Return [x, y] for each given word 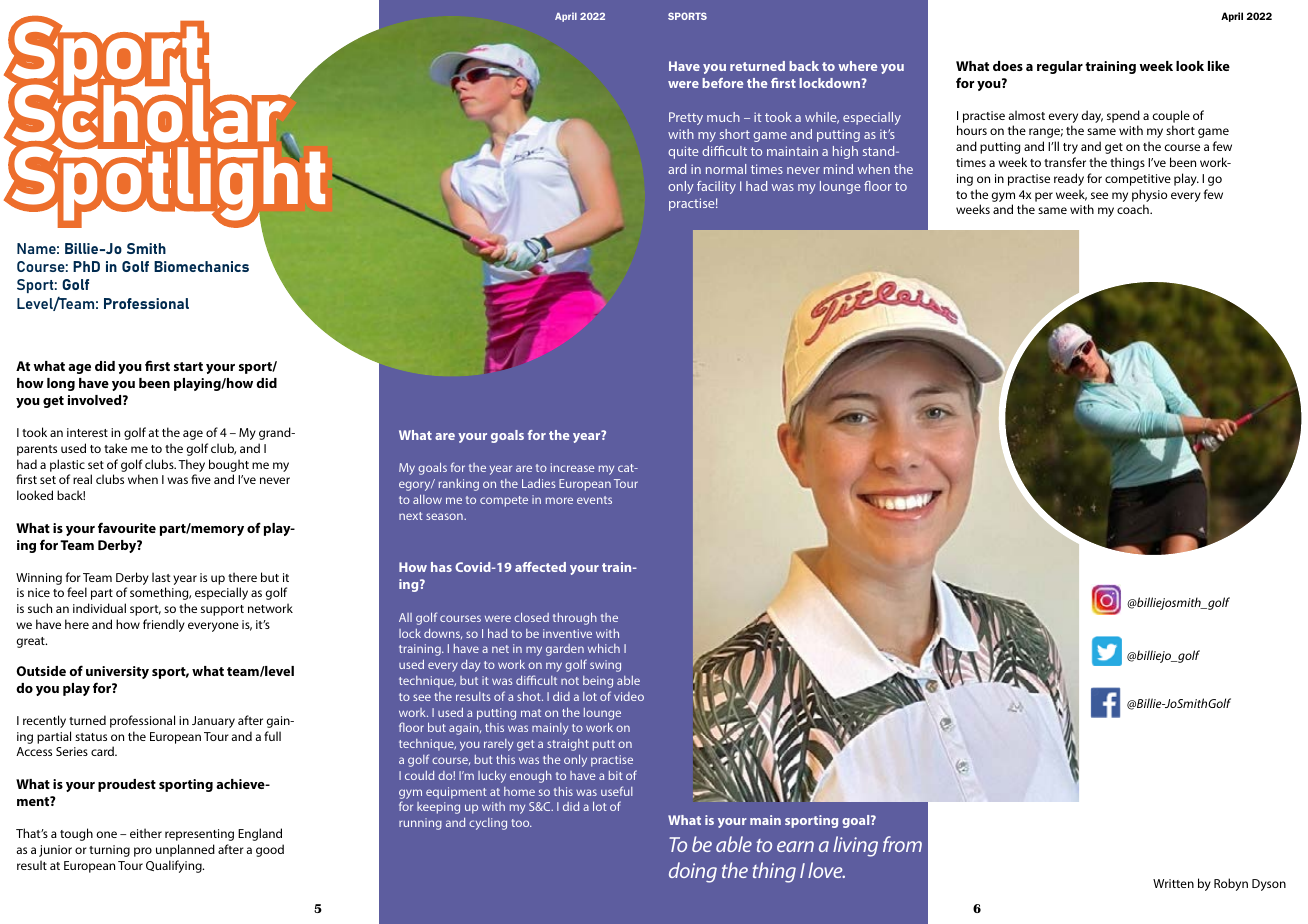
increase [572, 467]
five [201, 479]
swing [605, 666]
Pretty [686, 118]
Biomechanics [201, 266]
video [629, 696]
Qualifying [175, 866]
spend [1123, 116]
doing [693, 872]
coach [1134, 209]
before [722, 83]
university [117, 672]
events [594, 500]
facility [716, 187]
